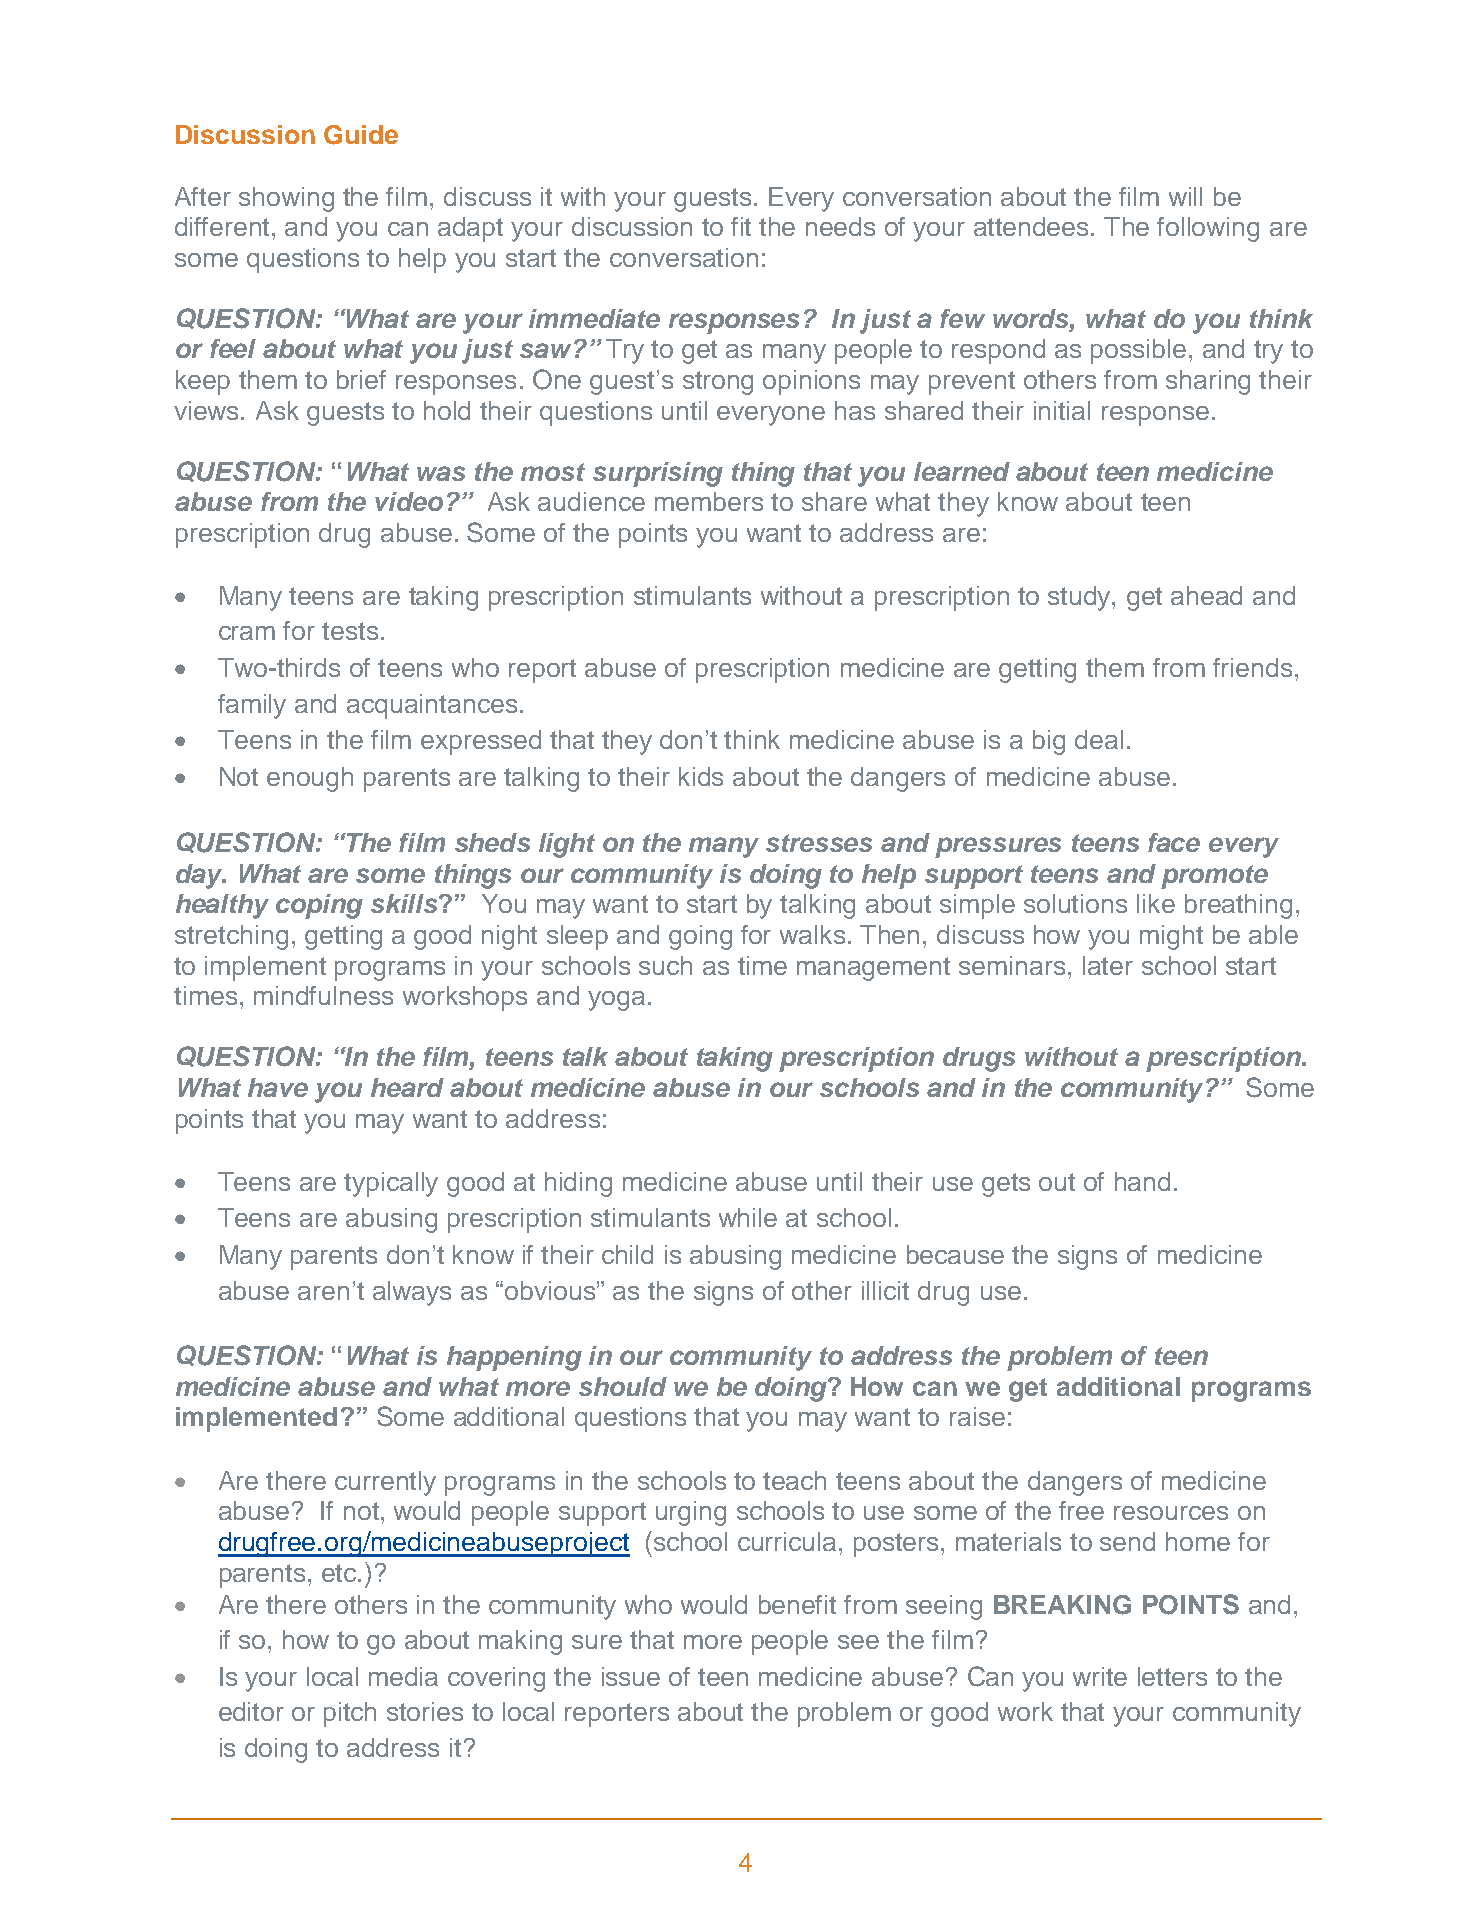 The height and width of the screenshot is (1916, 1481). What do you see at coordinates (700, 937) in the screenshot?
I see `going` at bounding box center [700, 937].
